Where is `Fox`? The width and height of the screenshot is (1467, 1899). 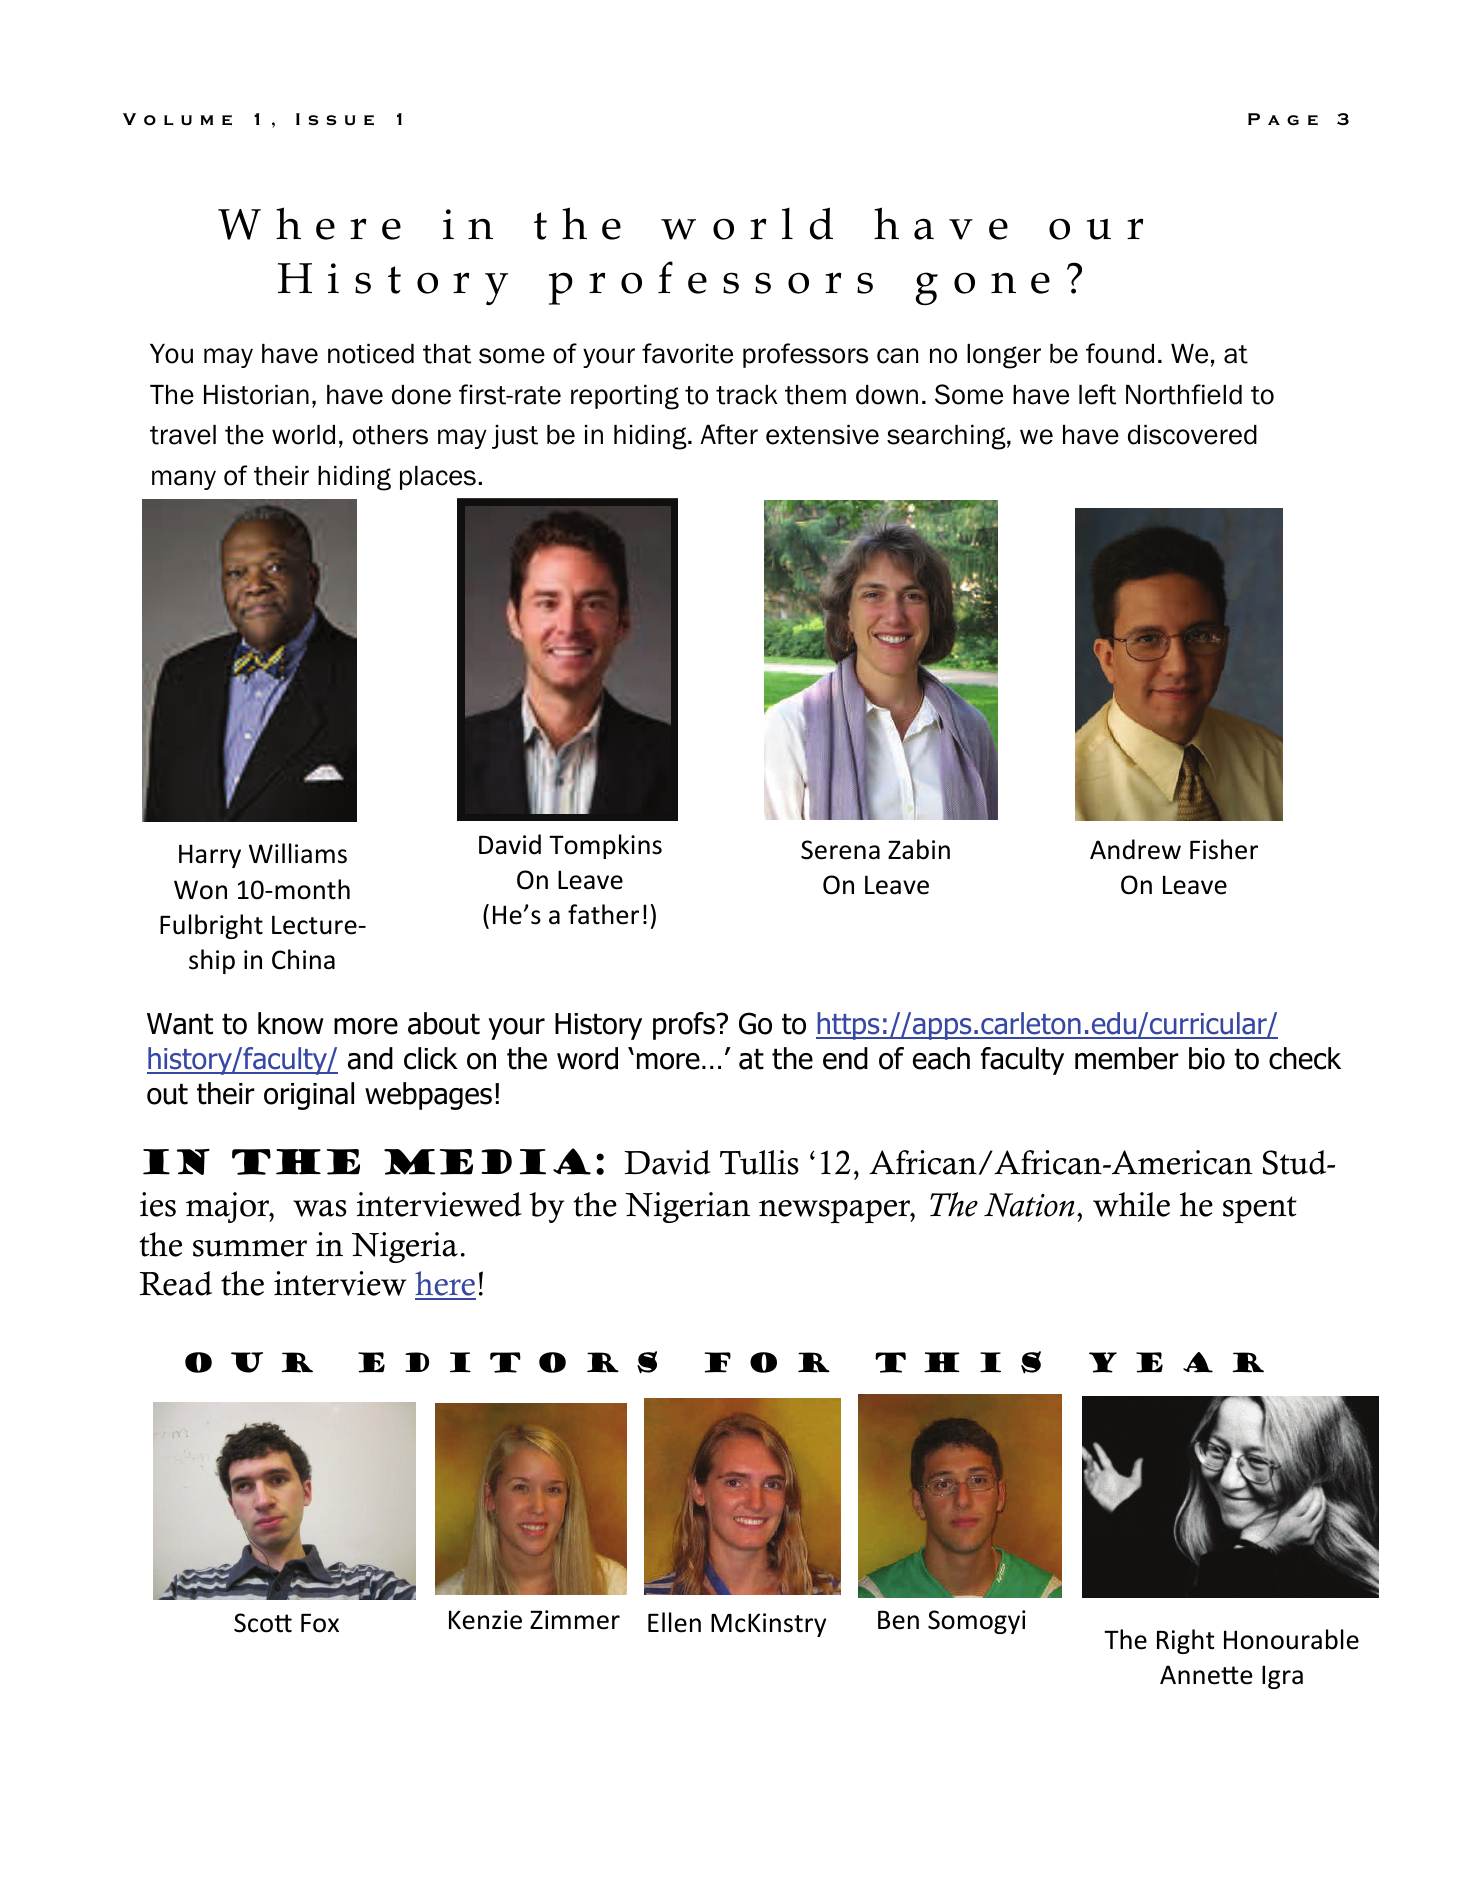
Fox is located at coordinates (320, 1623).
